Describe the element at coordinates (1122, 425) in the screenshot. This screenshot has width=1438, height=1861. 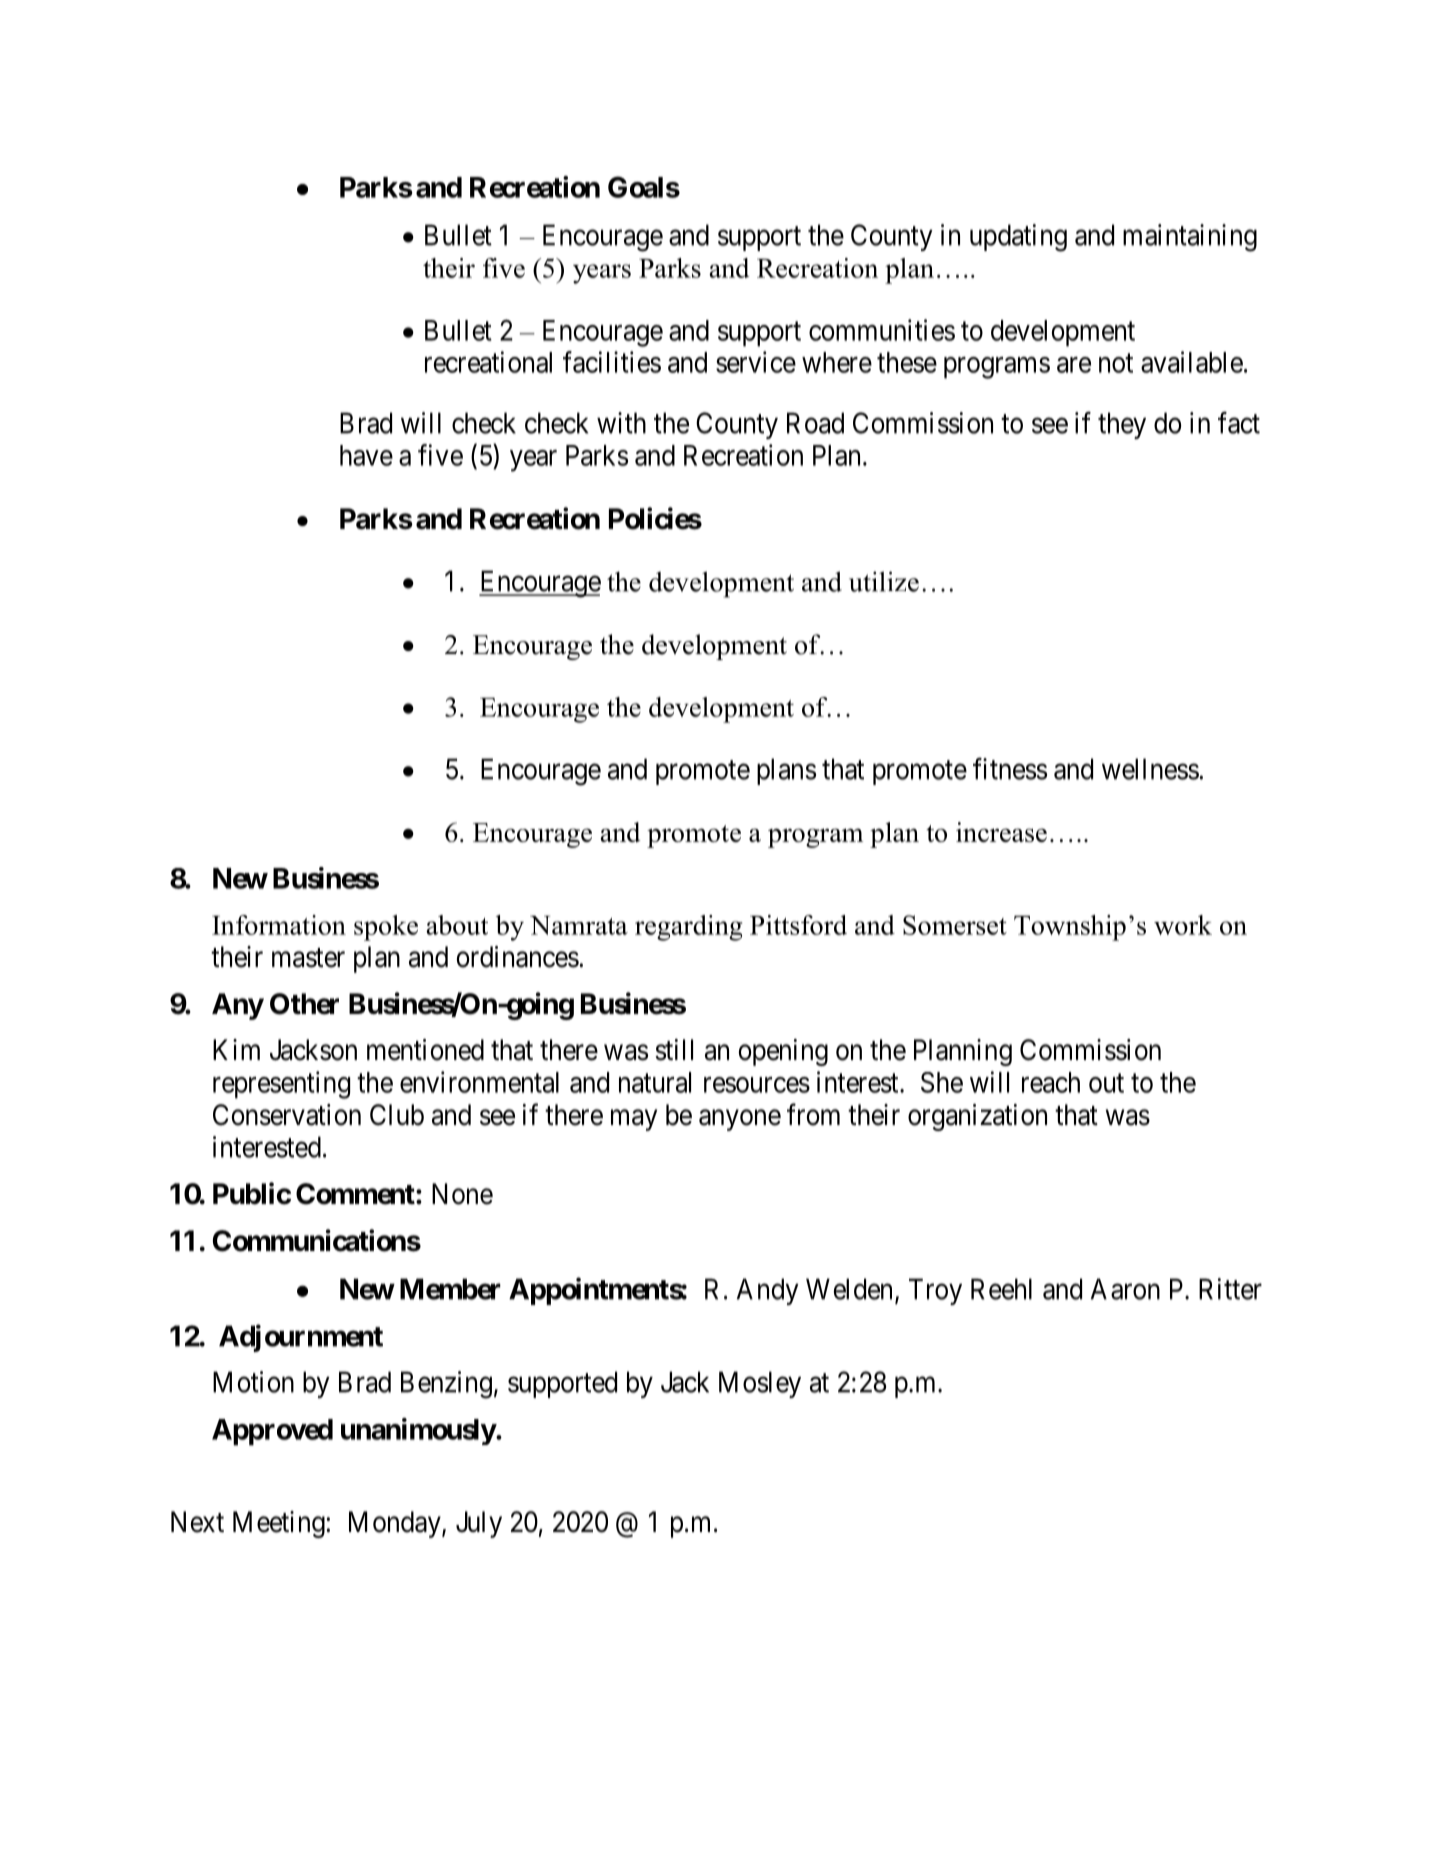
I see `they` at that location.
